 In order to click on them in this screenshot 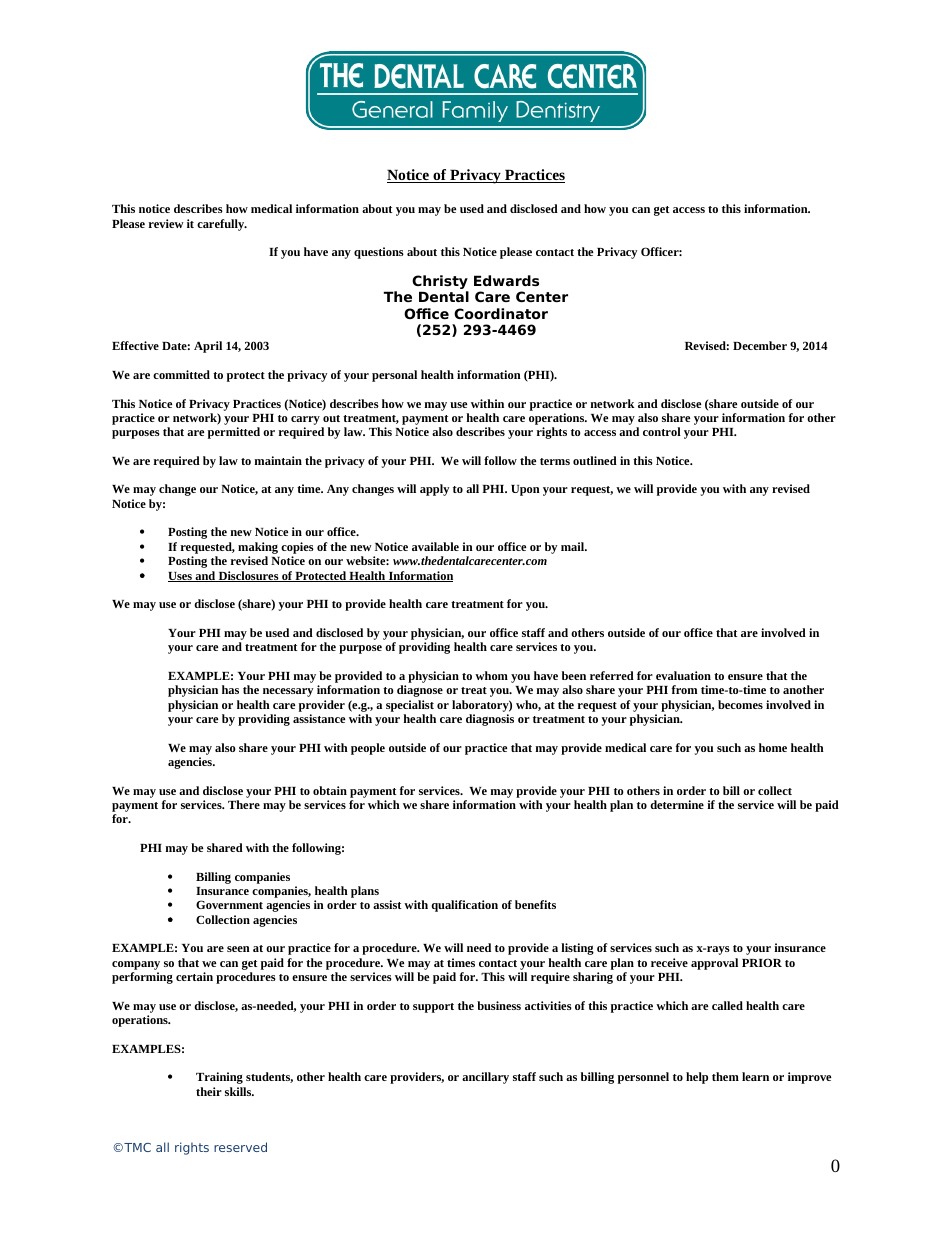, I will do `click(725, 1076)`.
